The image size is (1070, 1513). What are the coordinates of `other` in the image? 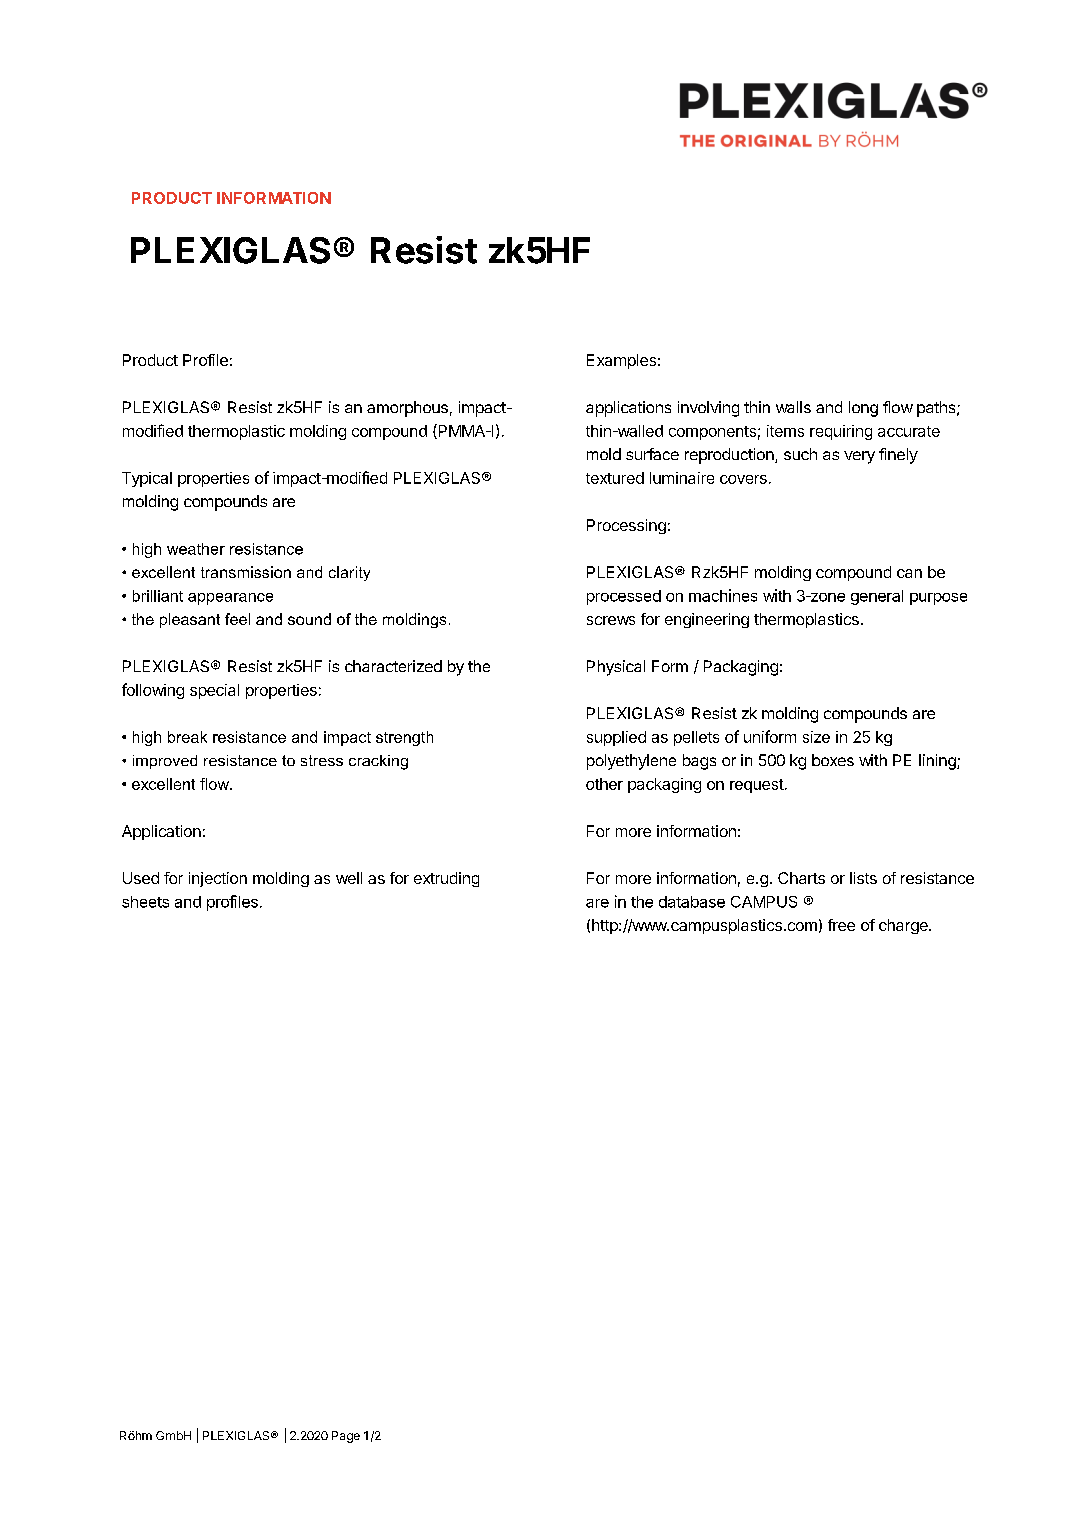 It's located at (604, 784).
